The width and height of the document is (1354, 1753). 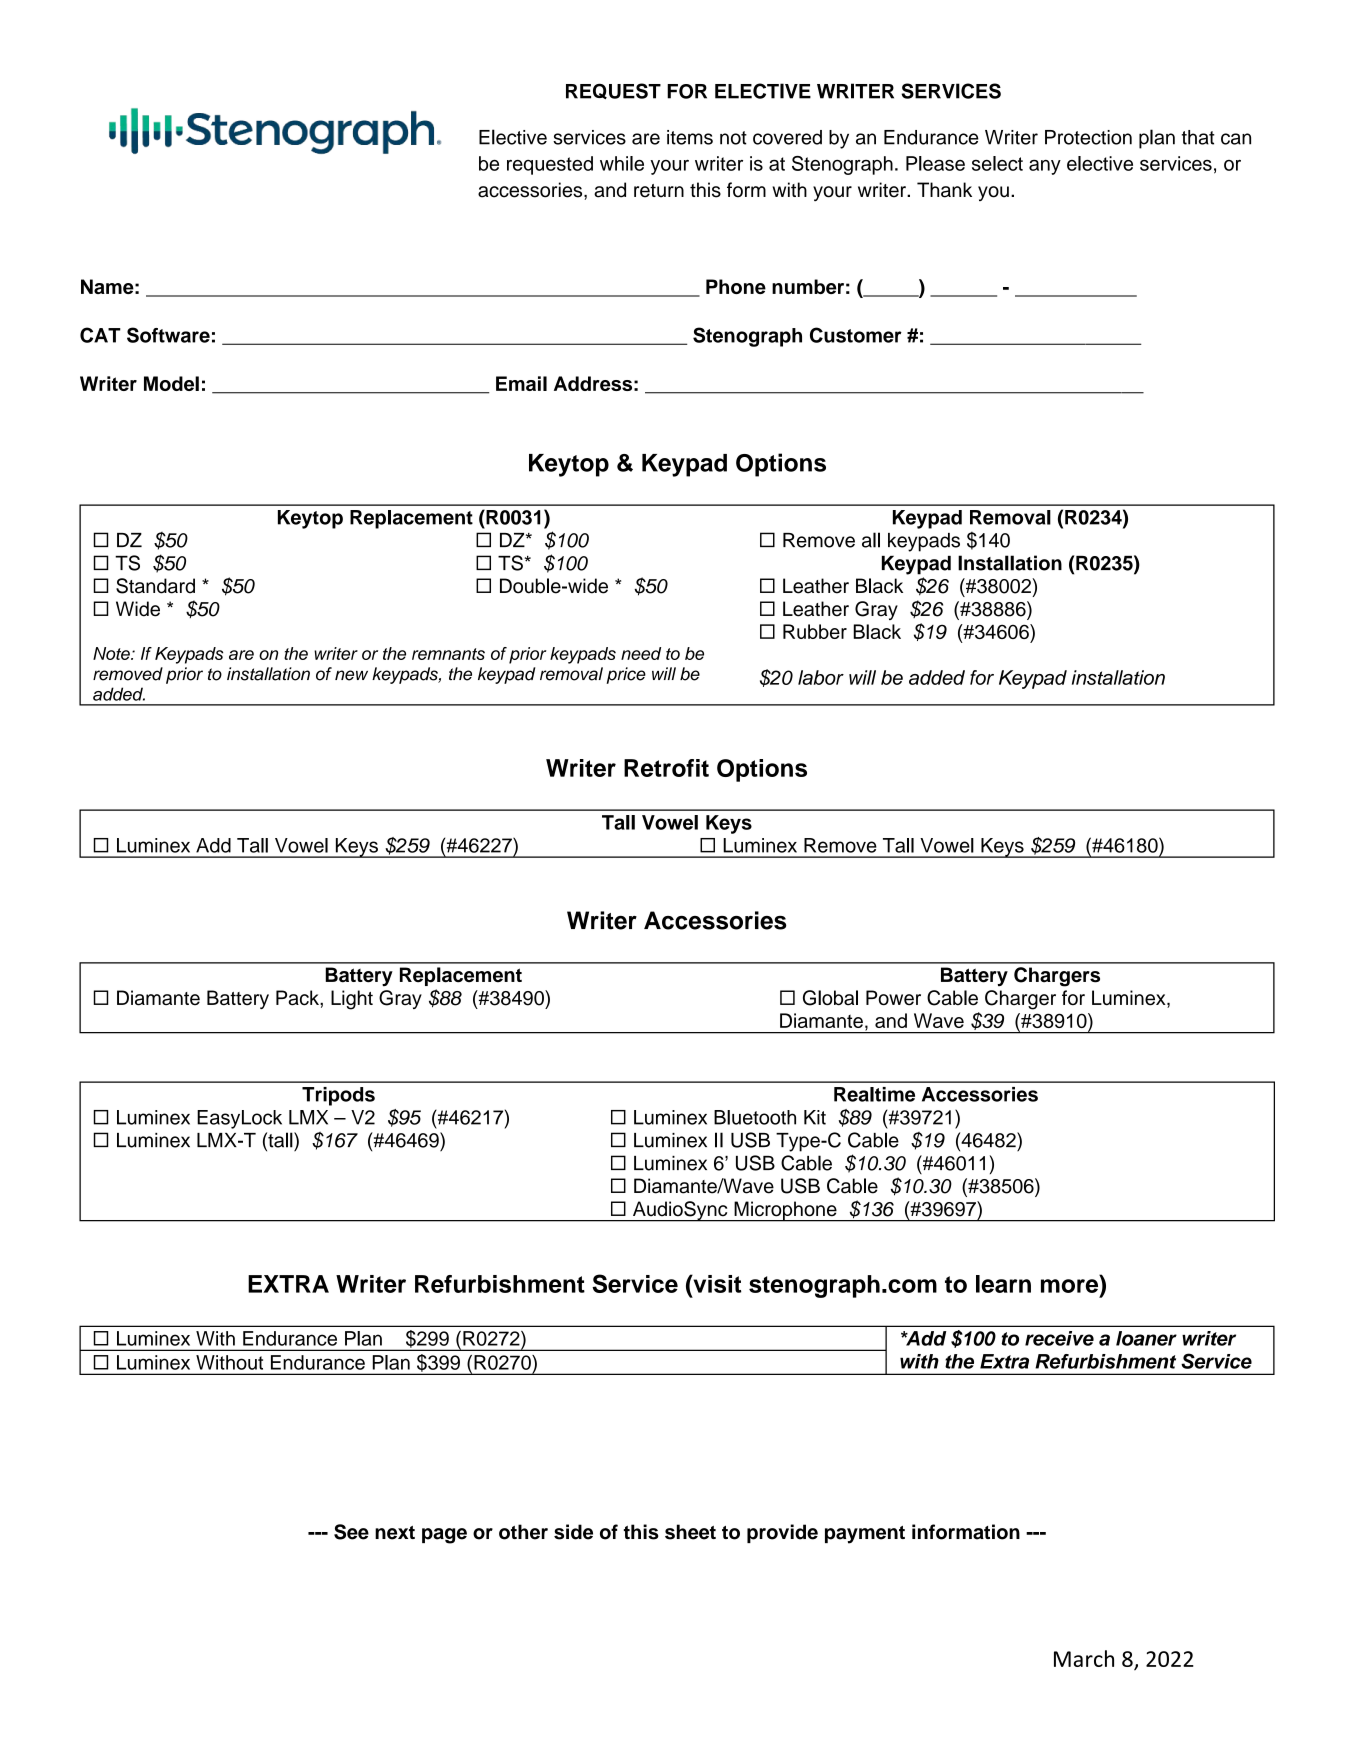 I want to click on Pack, so click(x=298, y=998).
